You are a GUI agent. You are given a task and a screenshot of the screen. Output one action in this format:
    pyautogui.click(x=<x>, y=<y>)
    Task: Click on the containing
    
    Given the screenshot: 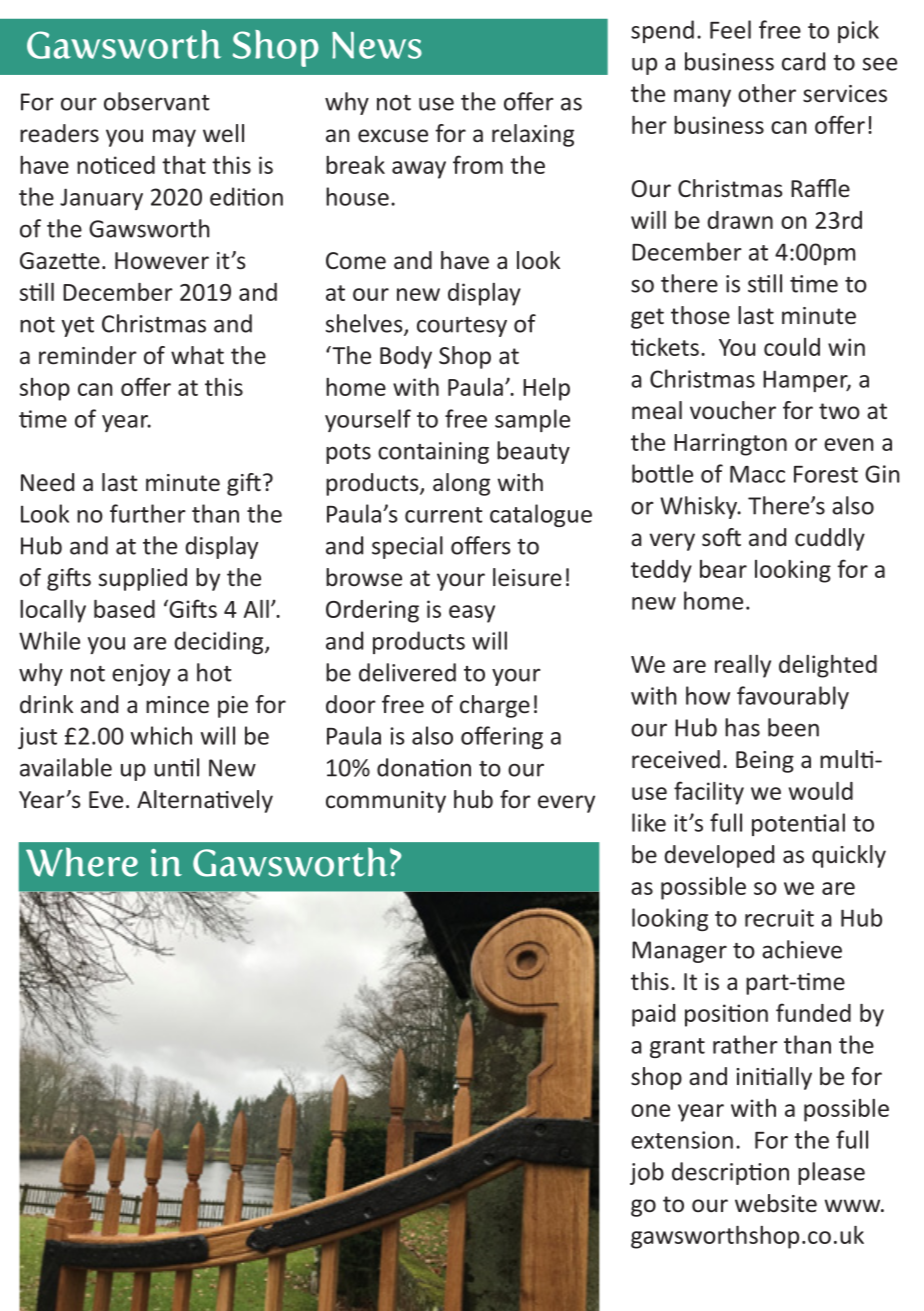 What is the action you would take?
    pyautogui.click(x=433, y=453)
